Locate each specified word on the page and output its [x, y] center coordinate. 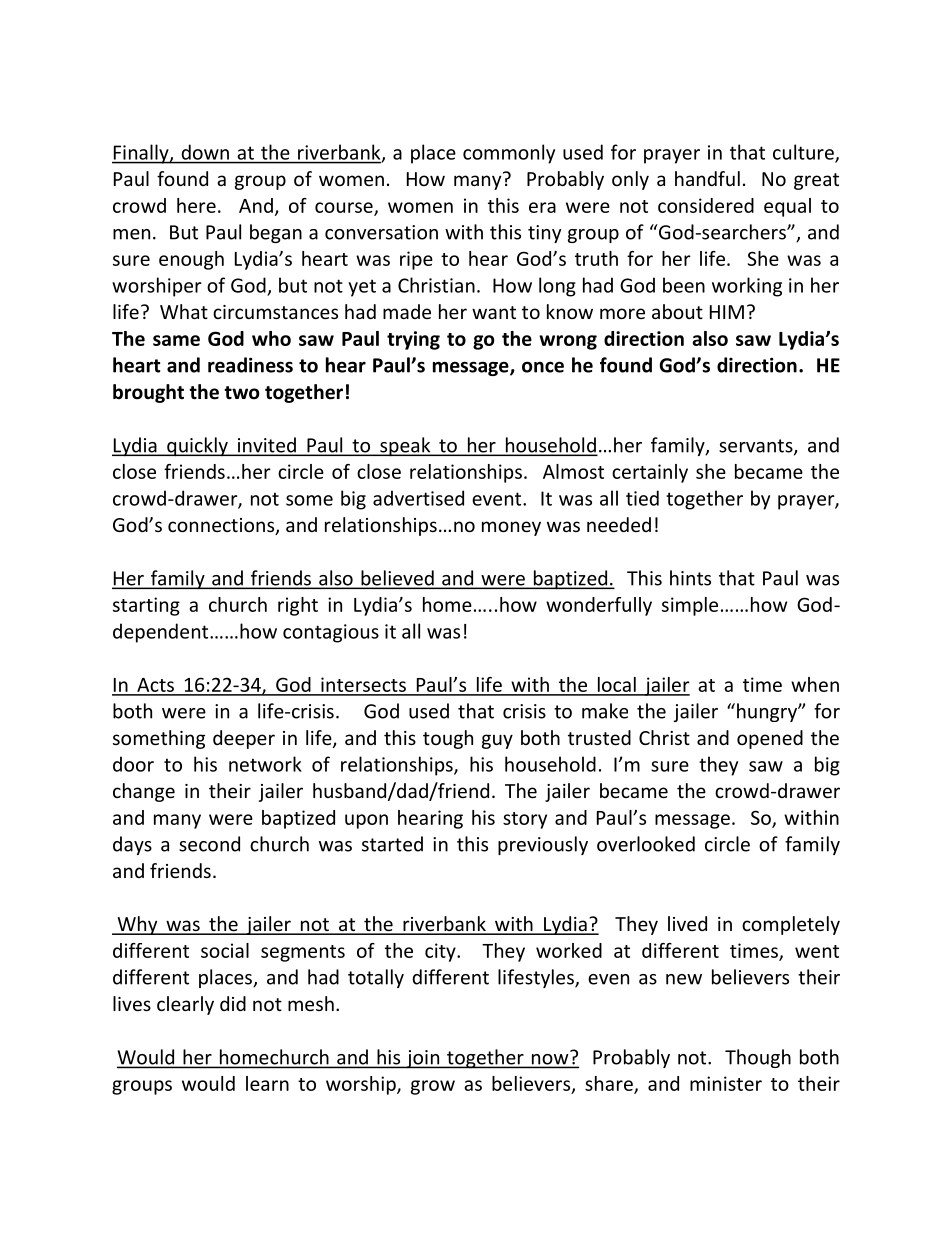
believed [397, 579]
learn [267, 1083]
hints [690, 578]
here [196, 205]
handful [707, 178]
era [542, 207]
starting [146, 606]
